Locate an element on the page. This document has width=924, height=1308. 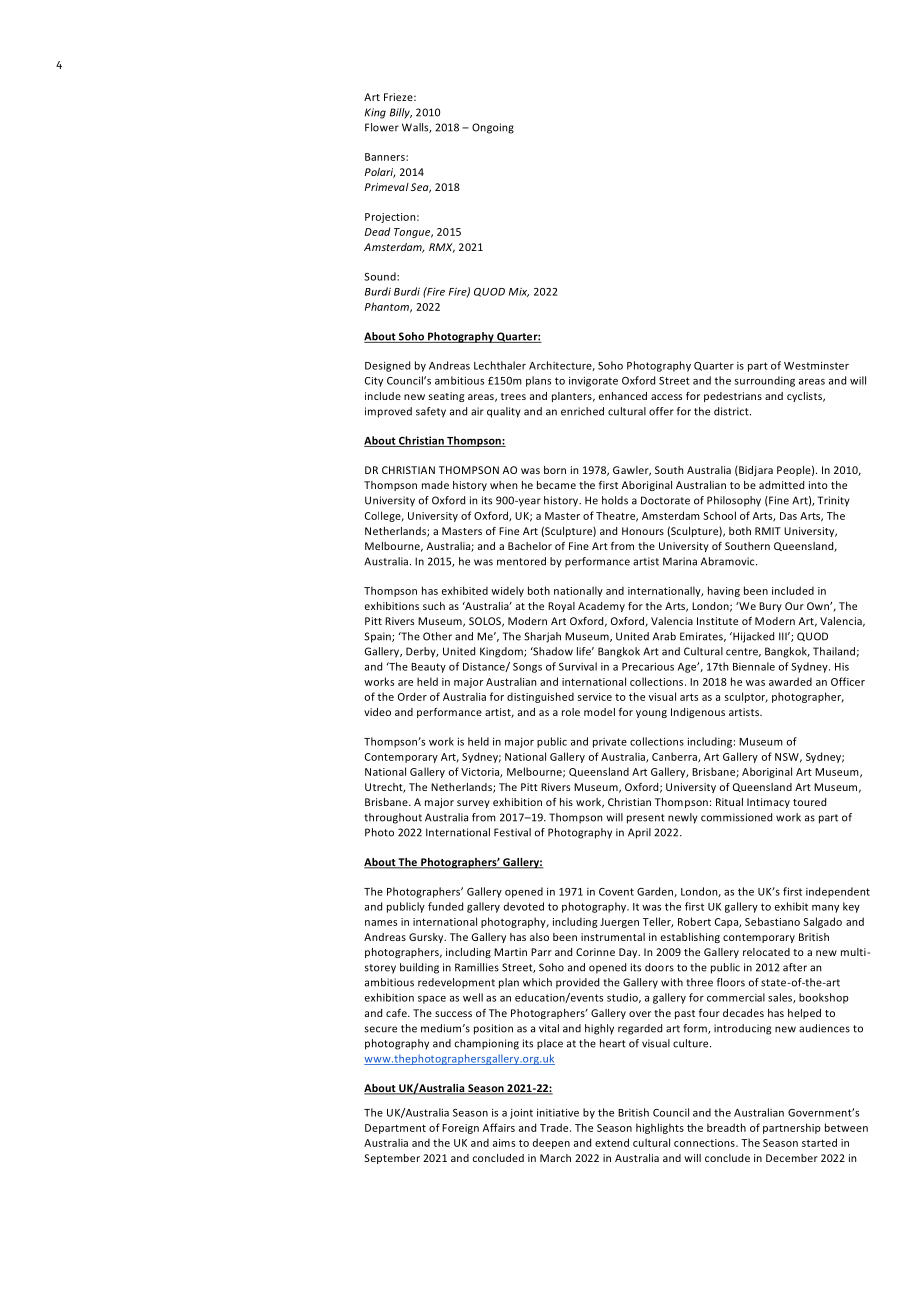
Westminster is located at coordinates (816, 365).
